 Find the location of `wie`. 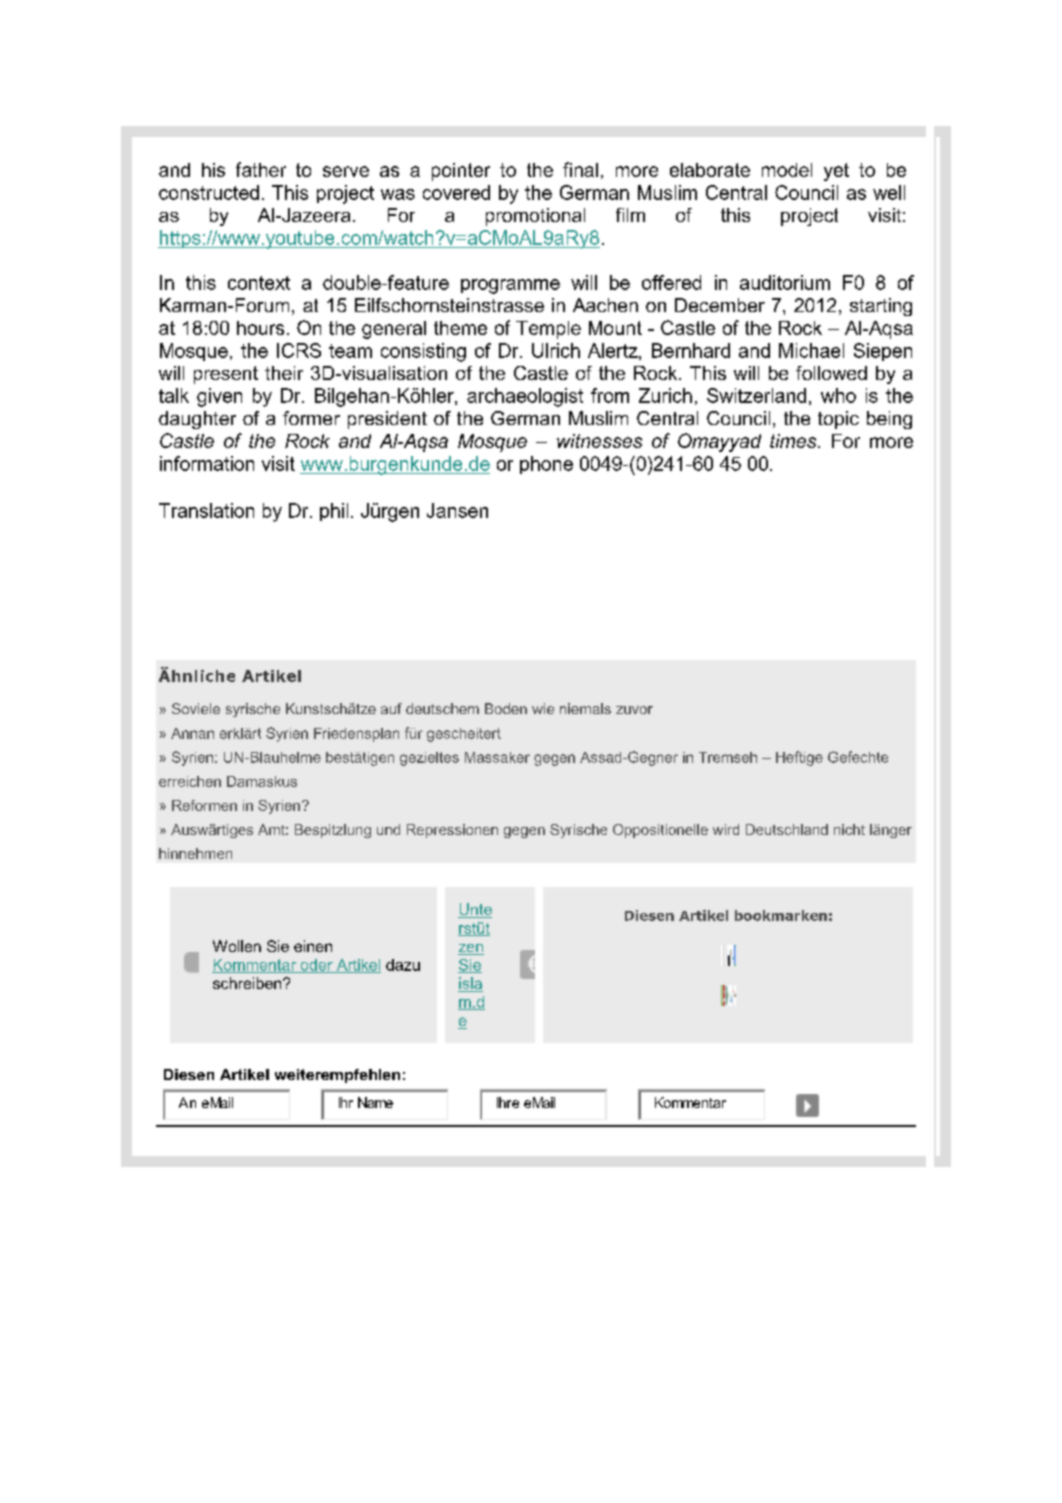

wie is located at coordinates (543, 708).
